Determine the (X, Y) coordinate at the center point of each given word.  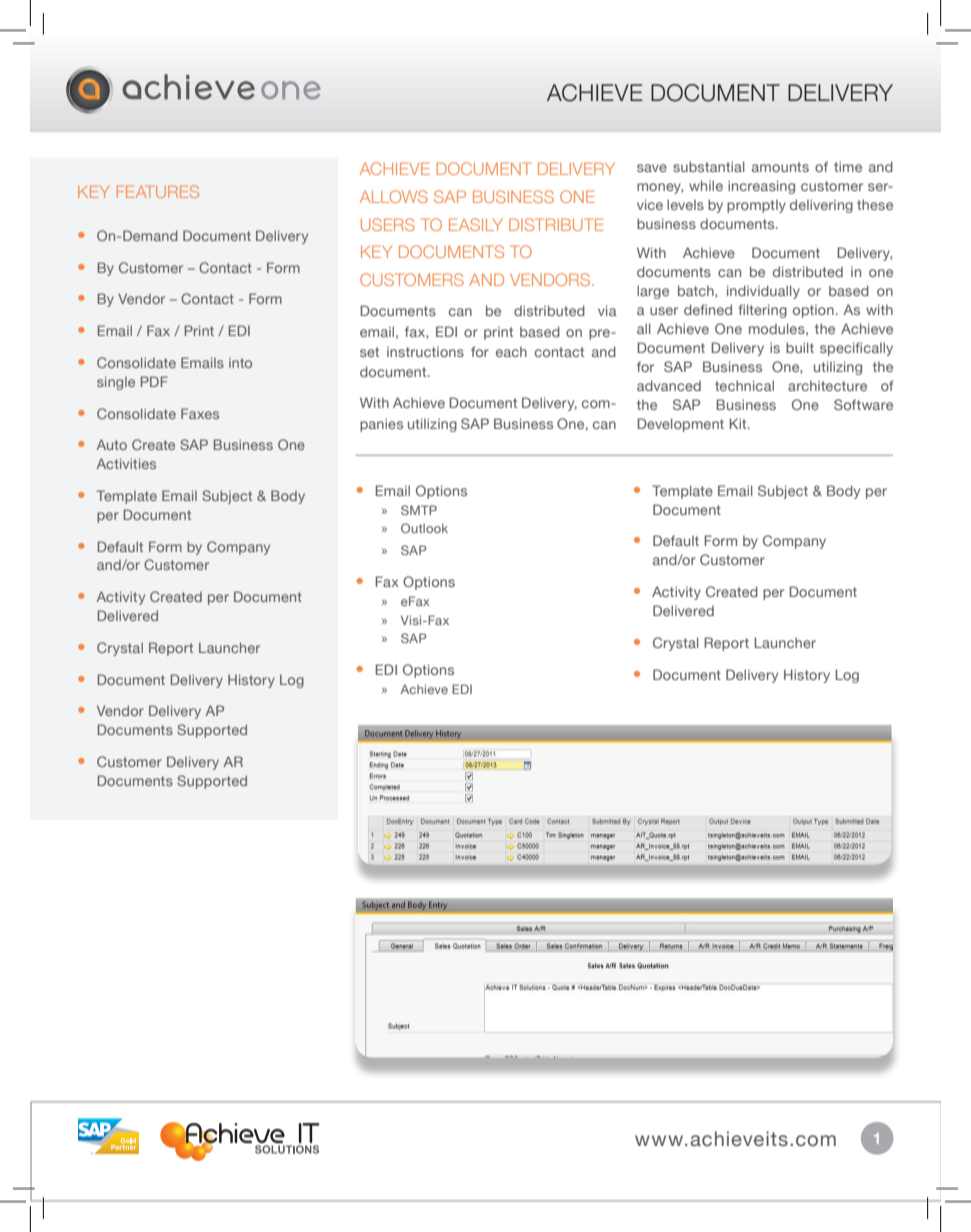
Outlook (424, 528)
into (240, 363)
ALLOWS (394, 196)
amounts (780, 167)
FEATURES (158, 191)
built (800, 347)
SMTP (419, 510)
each (511, 351)
